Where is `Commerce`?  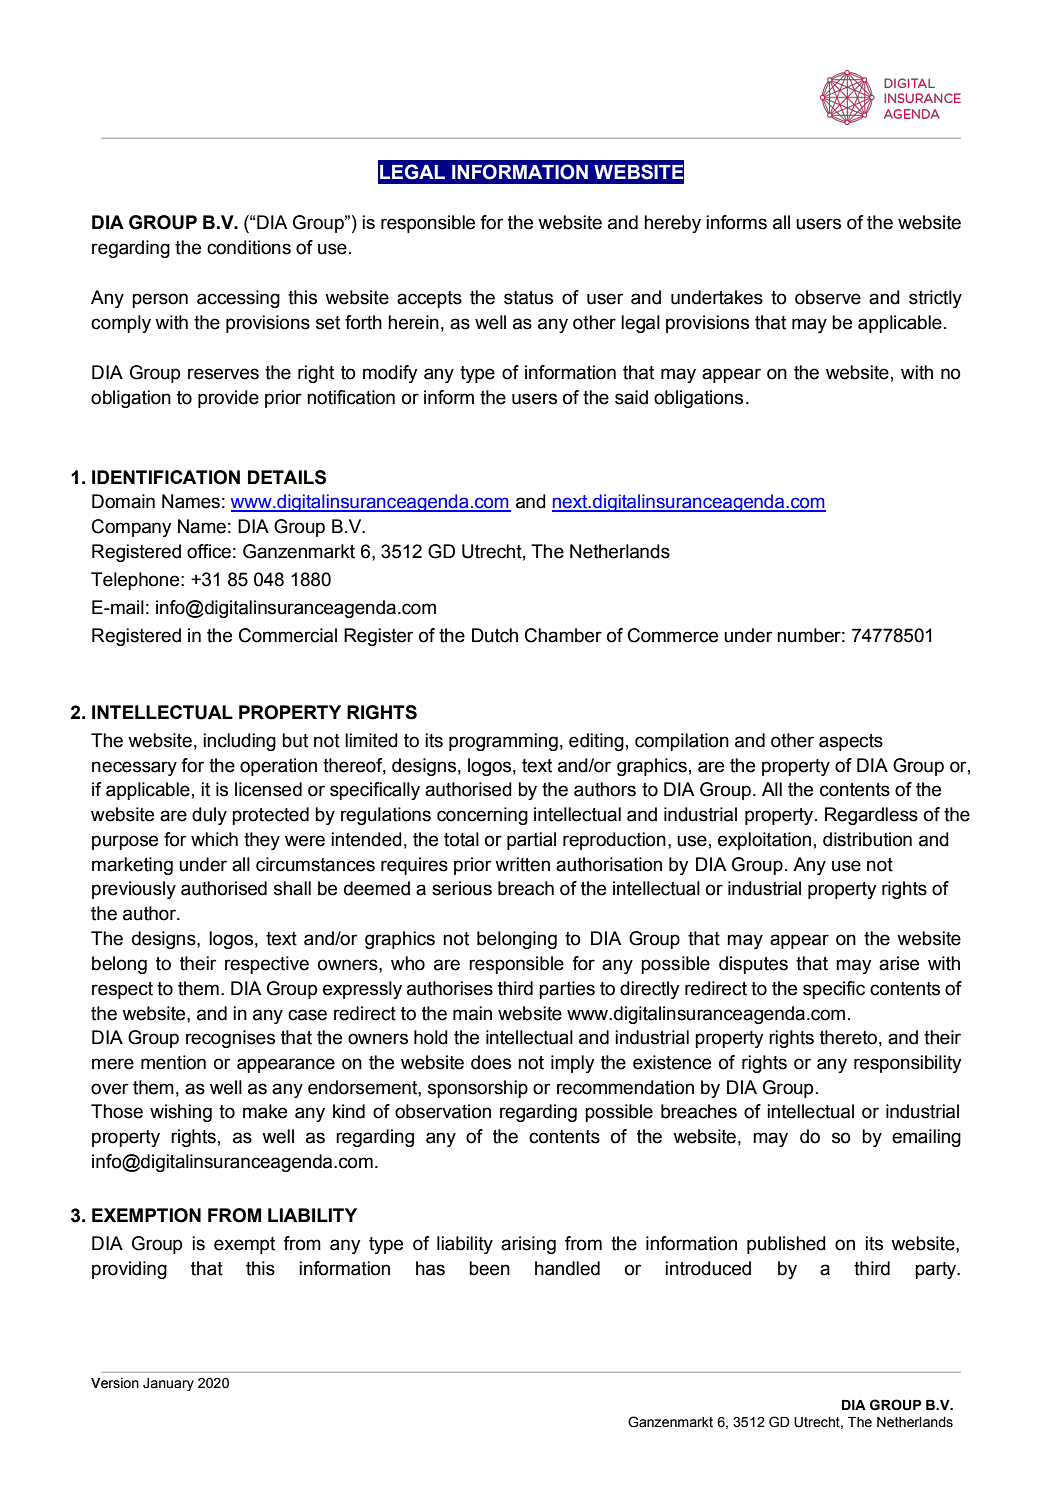
Commerce is located at coordinates (673, 635).
